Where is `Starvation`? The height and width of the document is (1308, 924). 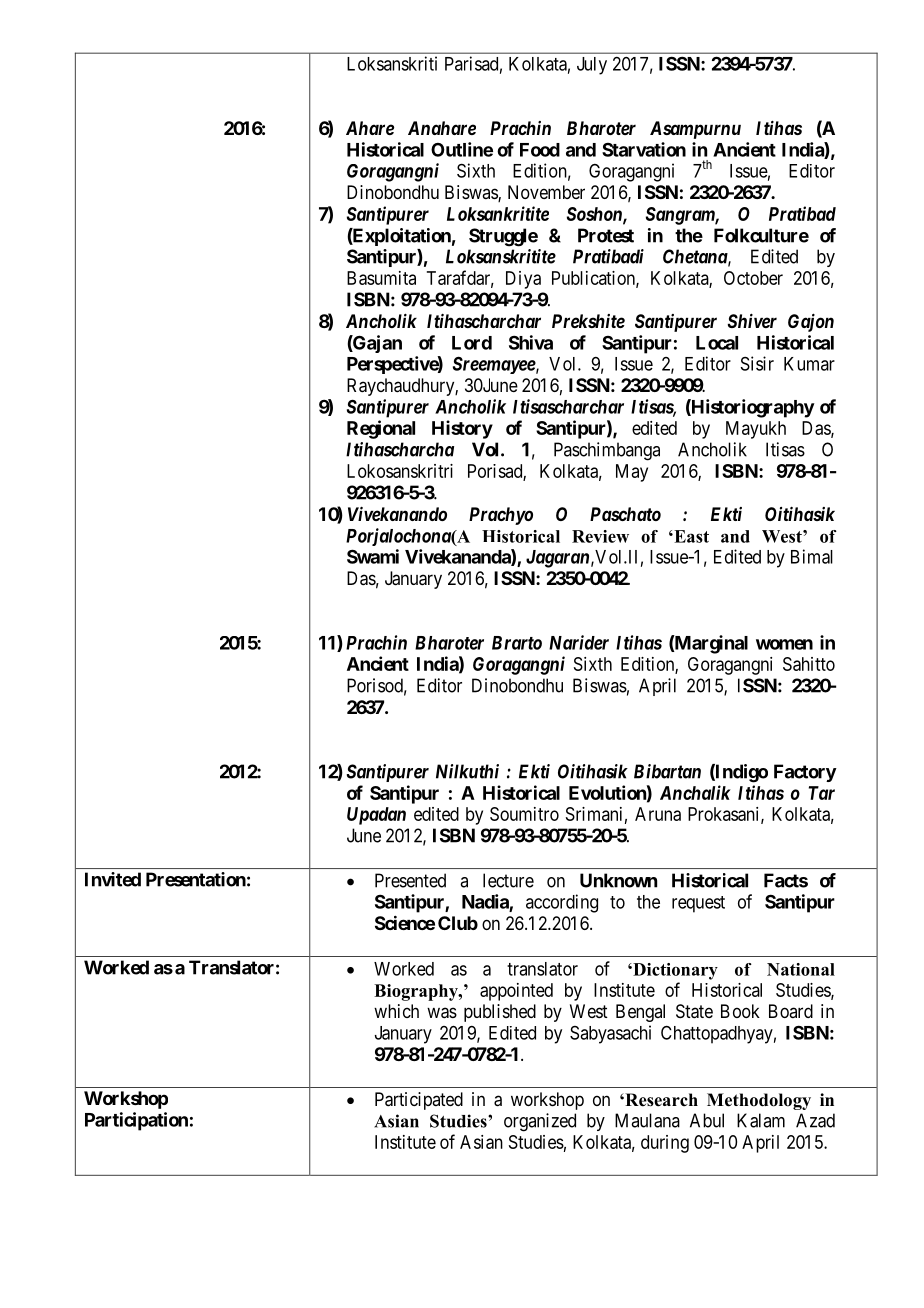 Starvation is located at coordinates (644, 149).
